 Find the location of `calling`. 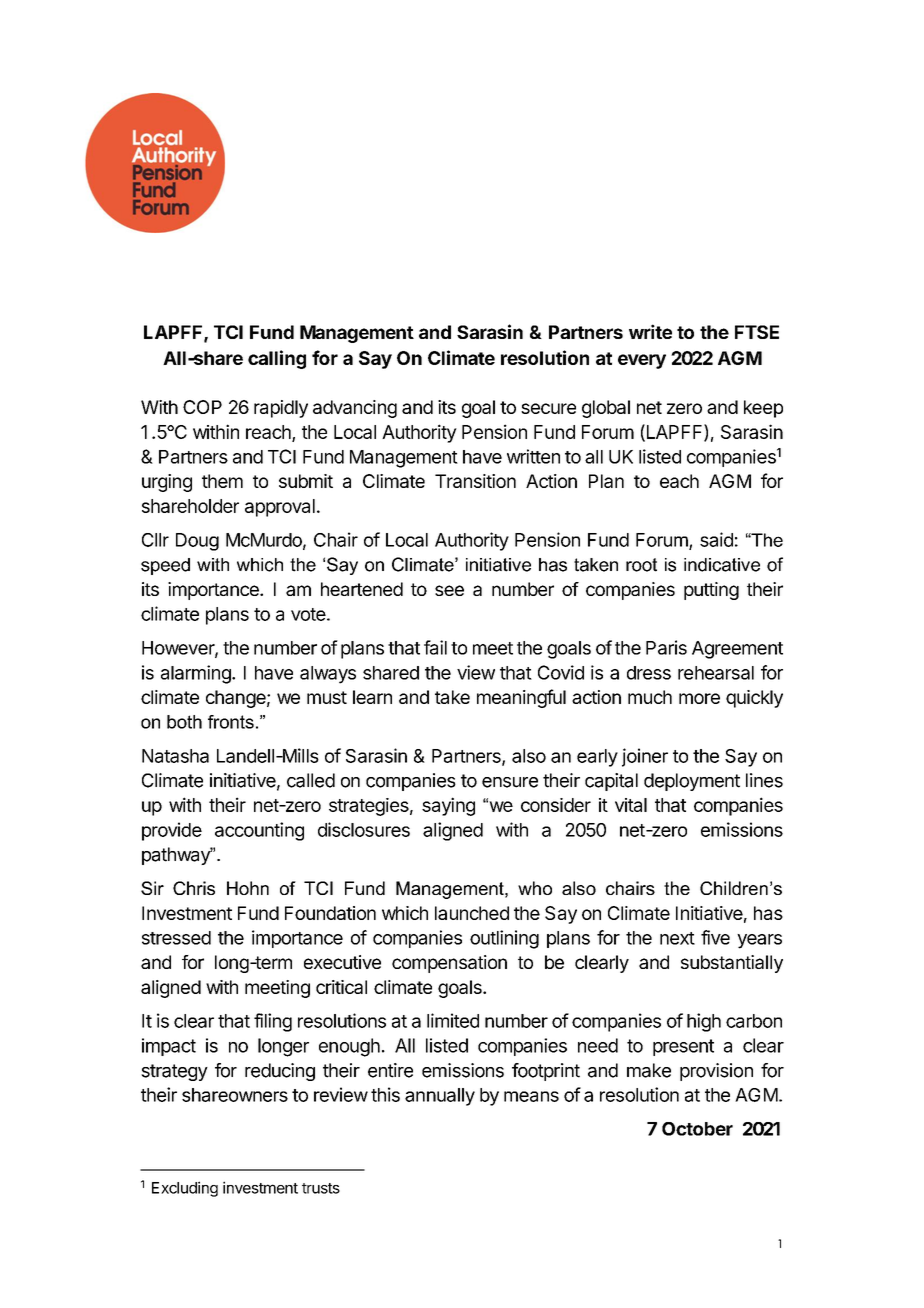

calling is located at coordinates (277, 359).
